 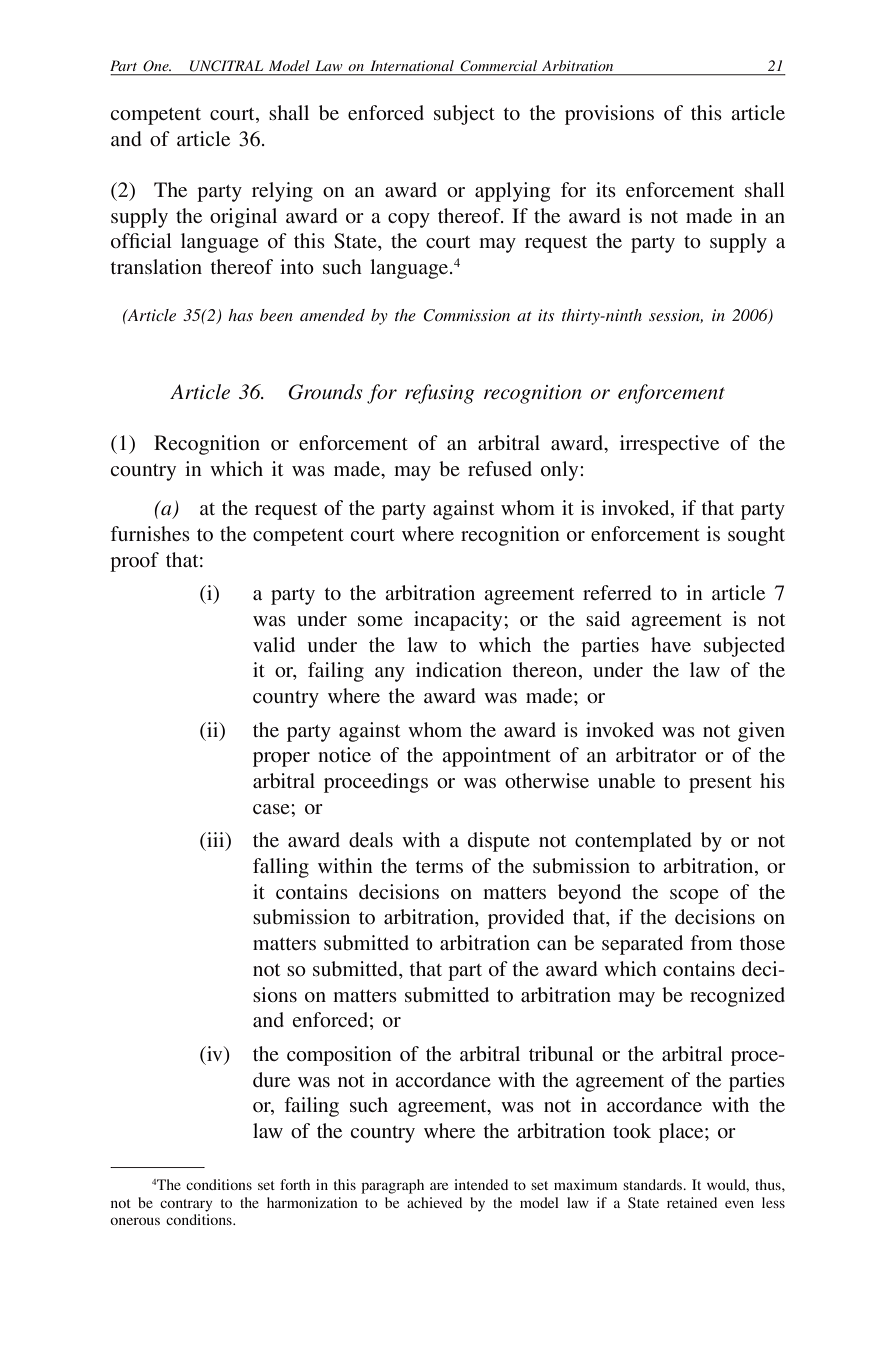 I want to click on present, so click(x=720, y=784).
